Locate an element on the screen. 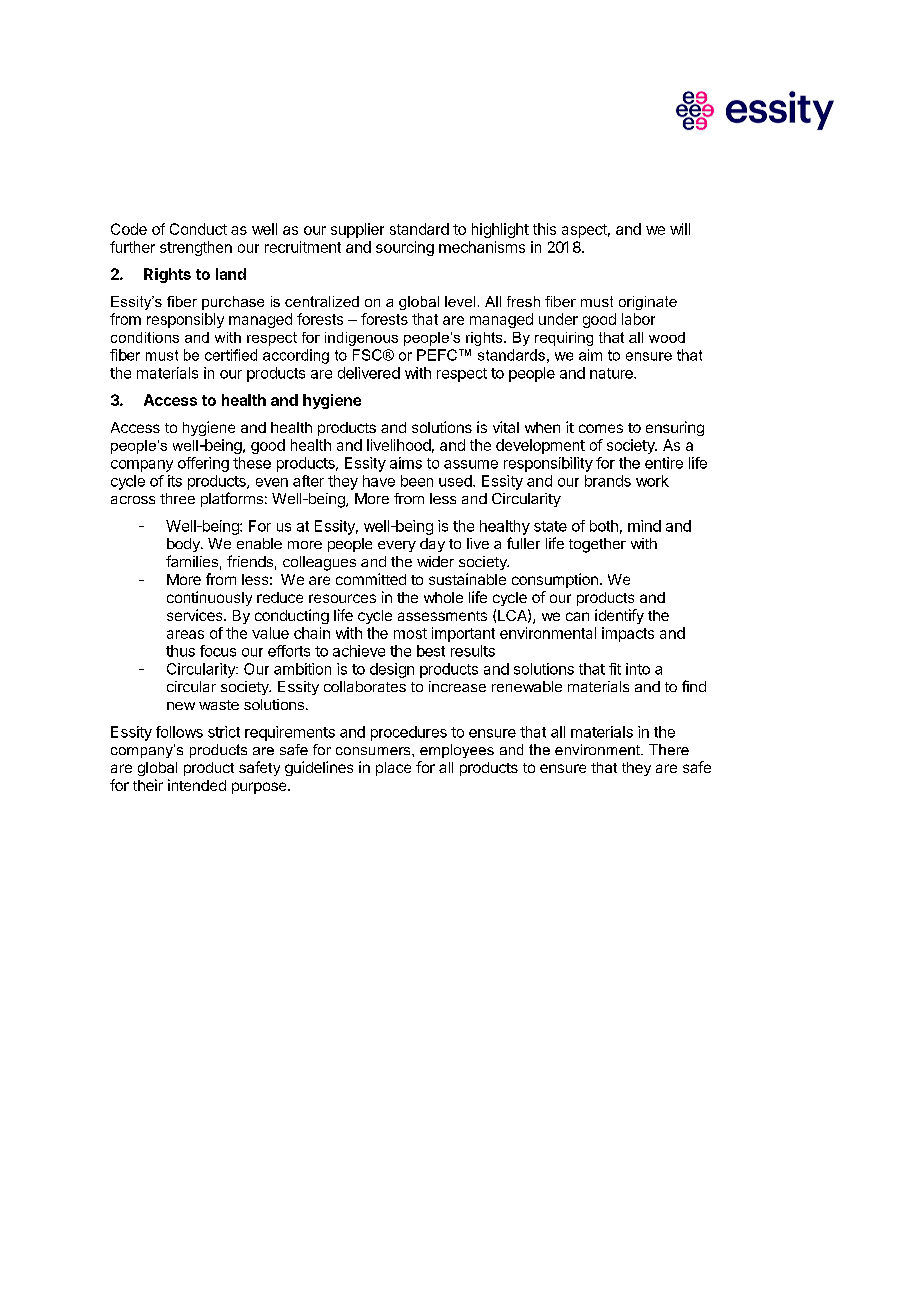 The image size is (924, 1308). strengthen is located at coordinates (196, 248).
